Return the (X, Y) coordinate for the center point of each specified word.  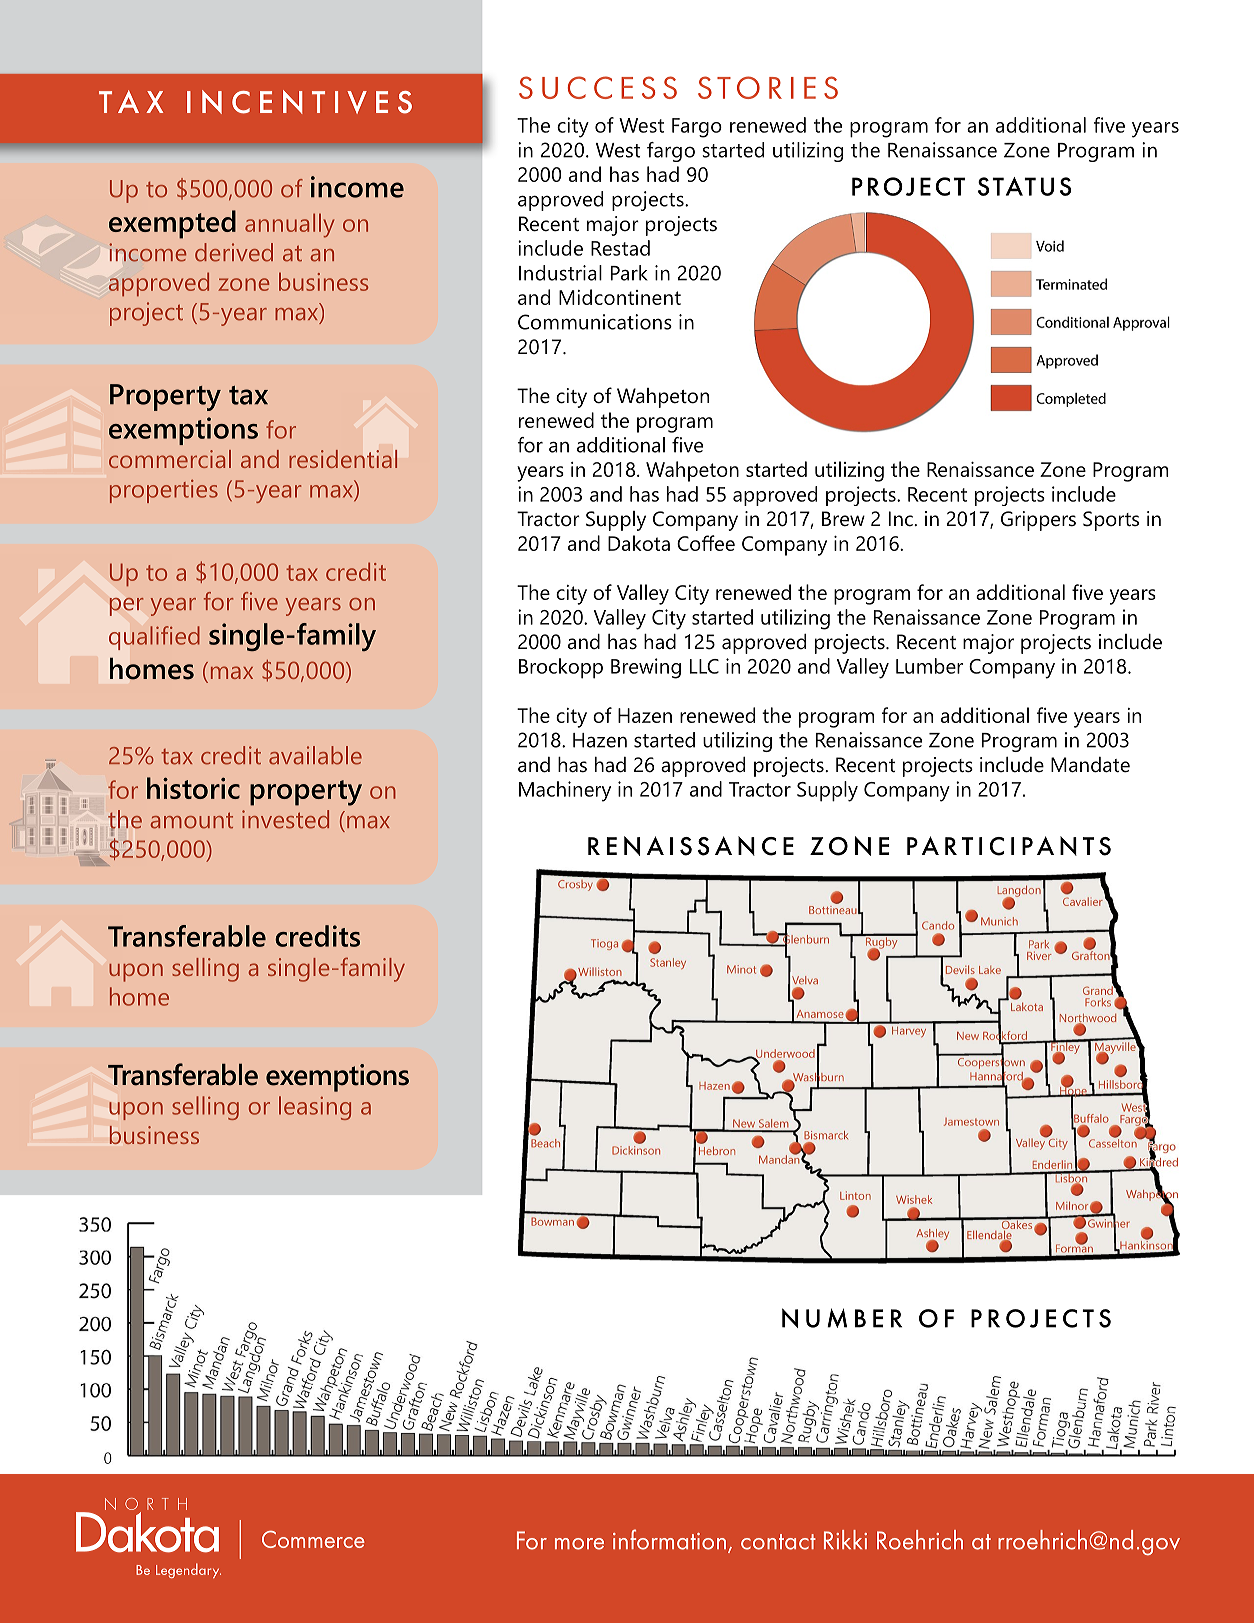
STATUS (1024, 186)
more (579, 1544)
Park (629, 273)
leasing (315, 1108)
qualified (154, 638)
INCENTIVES (299, 102)
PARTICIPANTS (1009, 846)
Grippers (1038, 521)
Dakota (639, 543)
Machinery (565, 791)
